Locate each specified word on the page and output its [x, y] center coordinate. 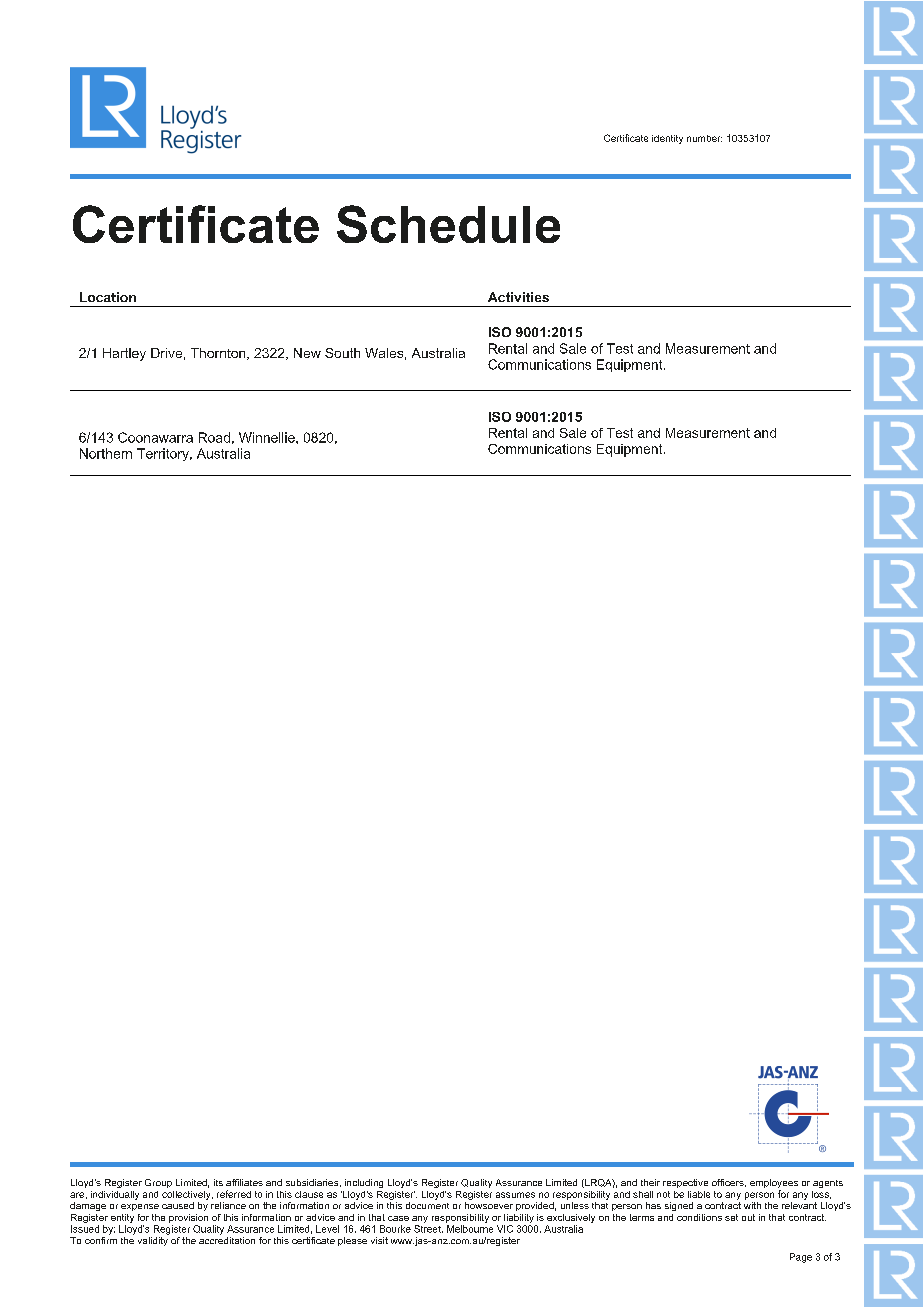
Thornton [219, 354]
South [342, 353]
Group [158, 1183]
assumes [515, 1195]
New [307, 353]
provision [188, 1218]
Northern [106, 453]
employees [774, 1185]
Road [214, 437]
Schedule [448, 224]
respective [685, 1183]
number [704, 138]
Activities [518, 297]
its [218, 1182]
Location [108, 297]
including [364, 1183]
